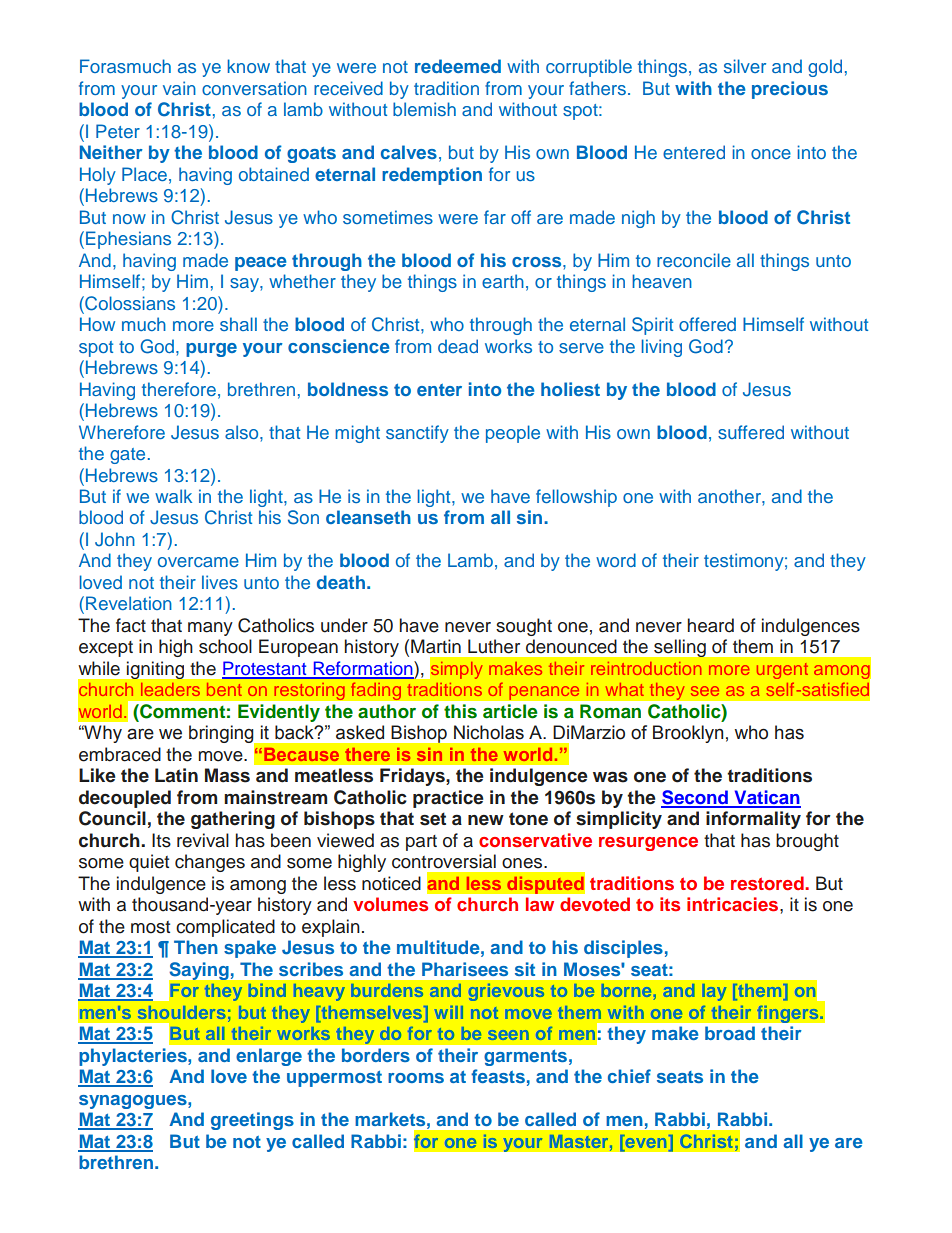 The image size is (952, 1233). What do you see at coordinates (424, 109) in the document?
I see `blemish` at bounding box center [424, 109].
